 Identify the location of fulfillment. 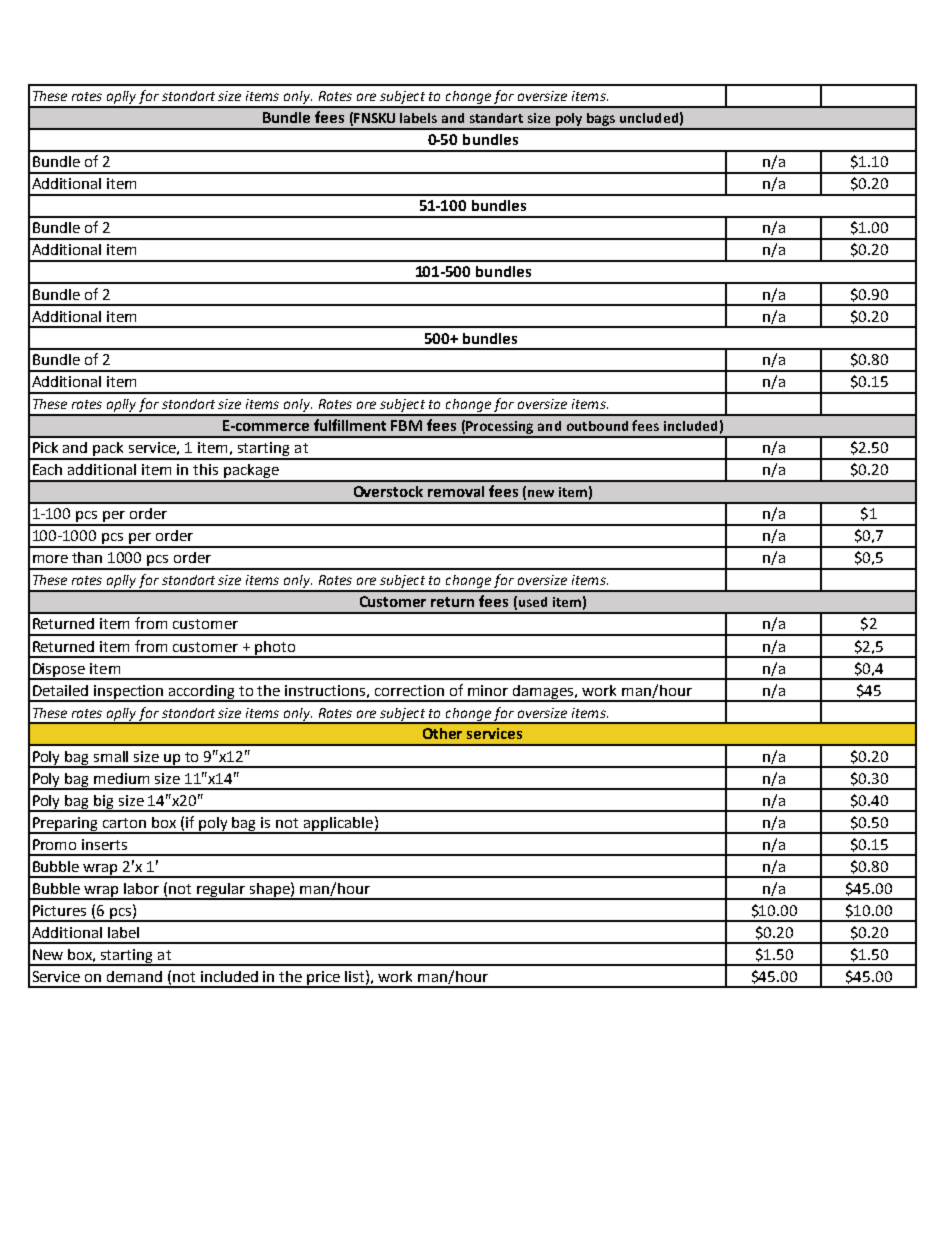
(350, 425).
